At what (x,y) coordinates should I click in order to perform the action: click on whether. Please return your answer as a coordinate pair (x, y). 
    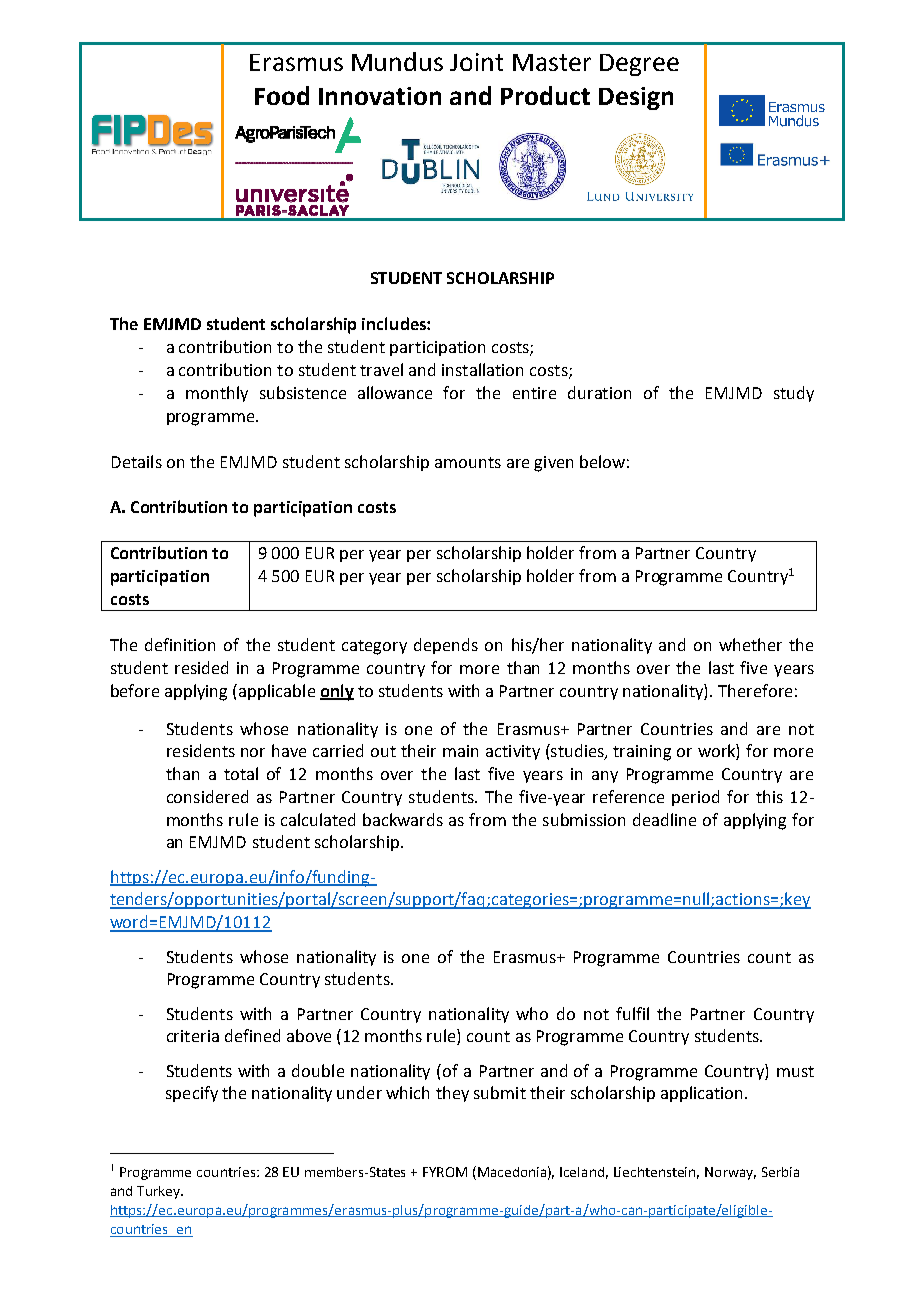
    Looking at the image, I should click on (750, 644).
